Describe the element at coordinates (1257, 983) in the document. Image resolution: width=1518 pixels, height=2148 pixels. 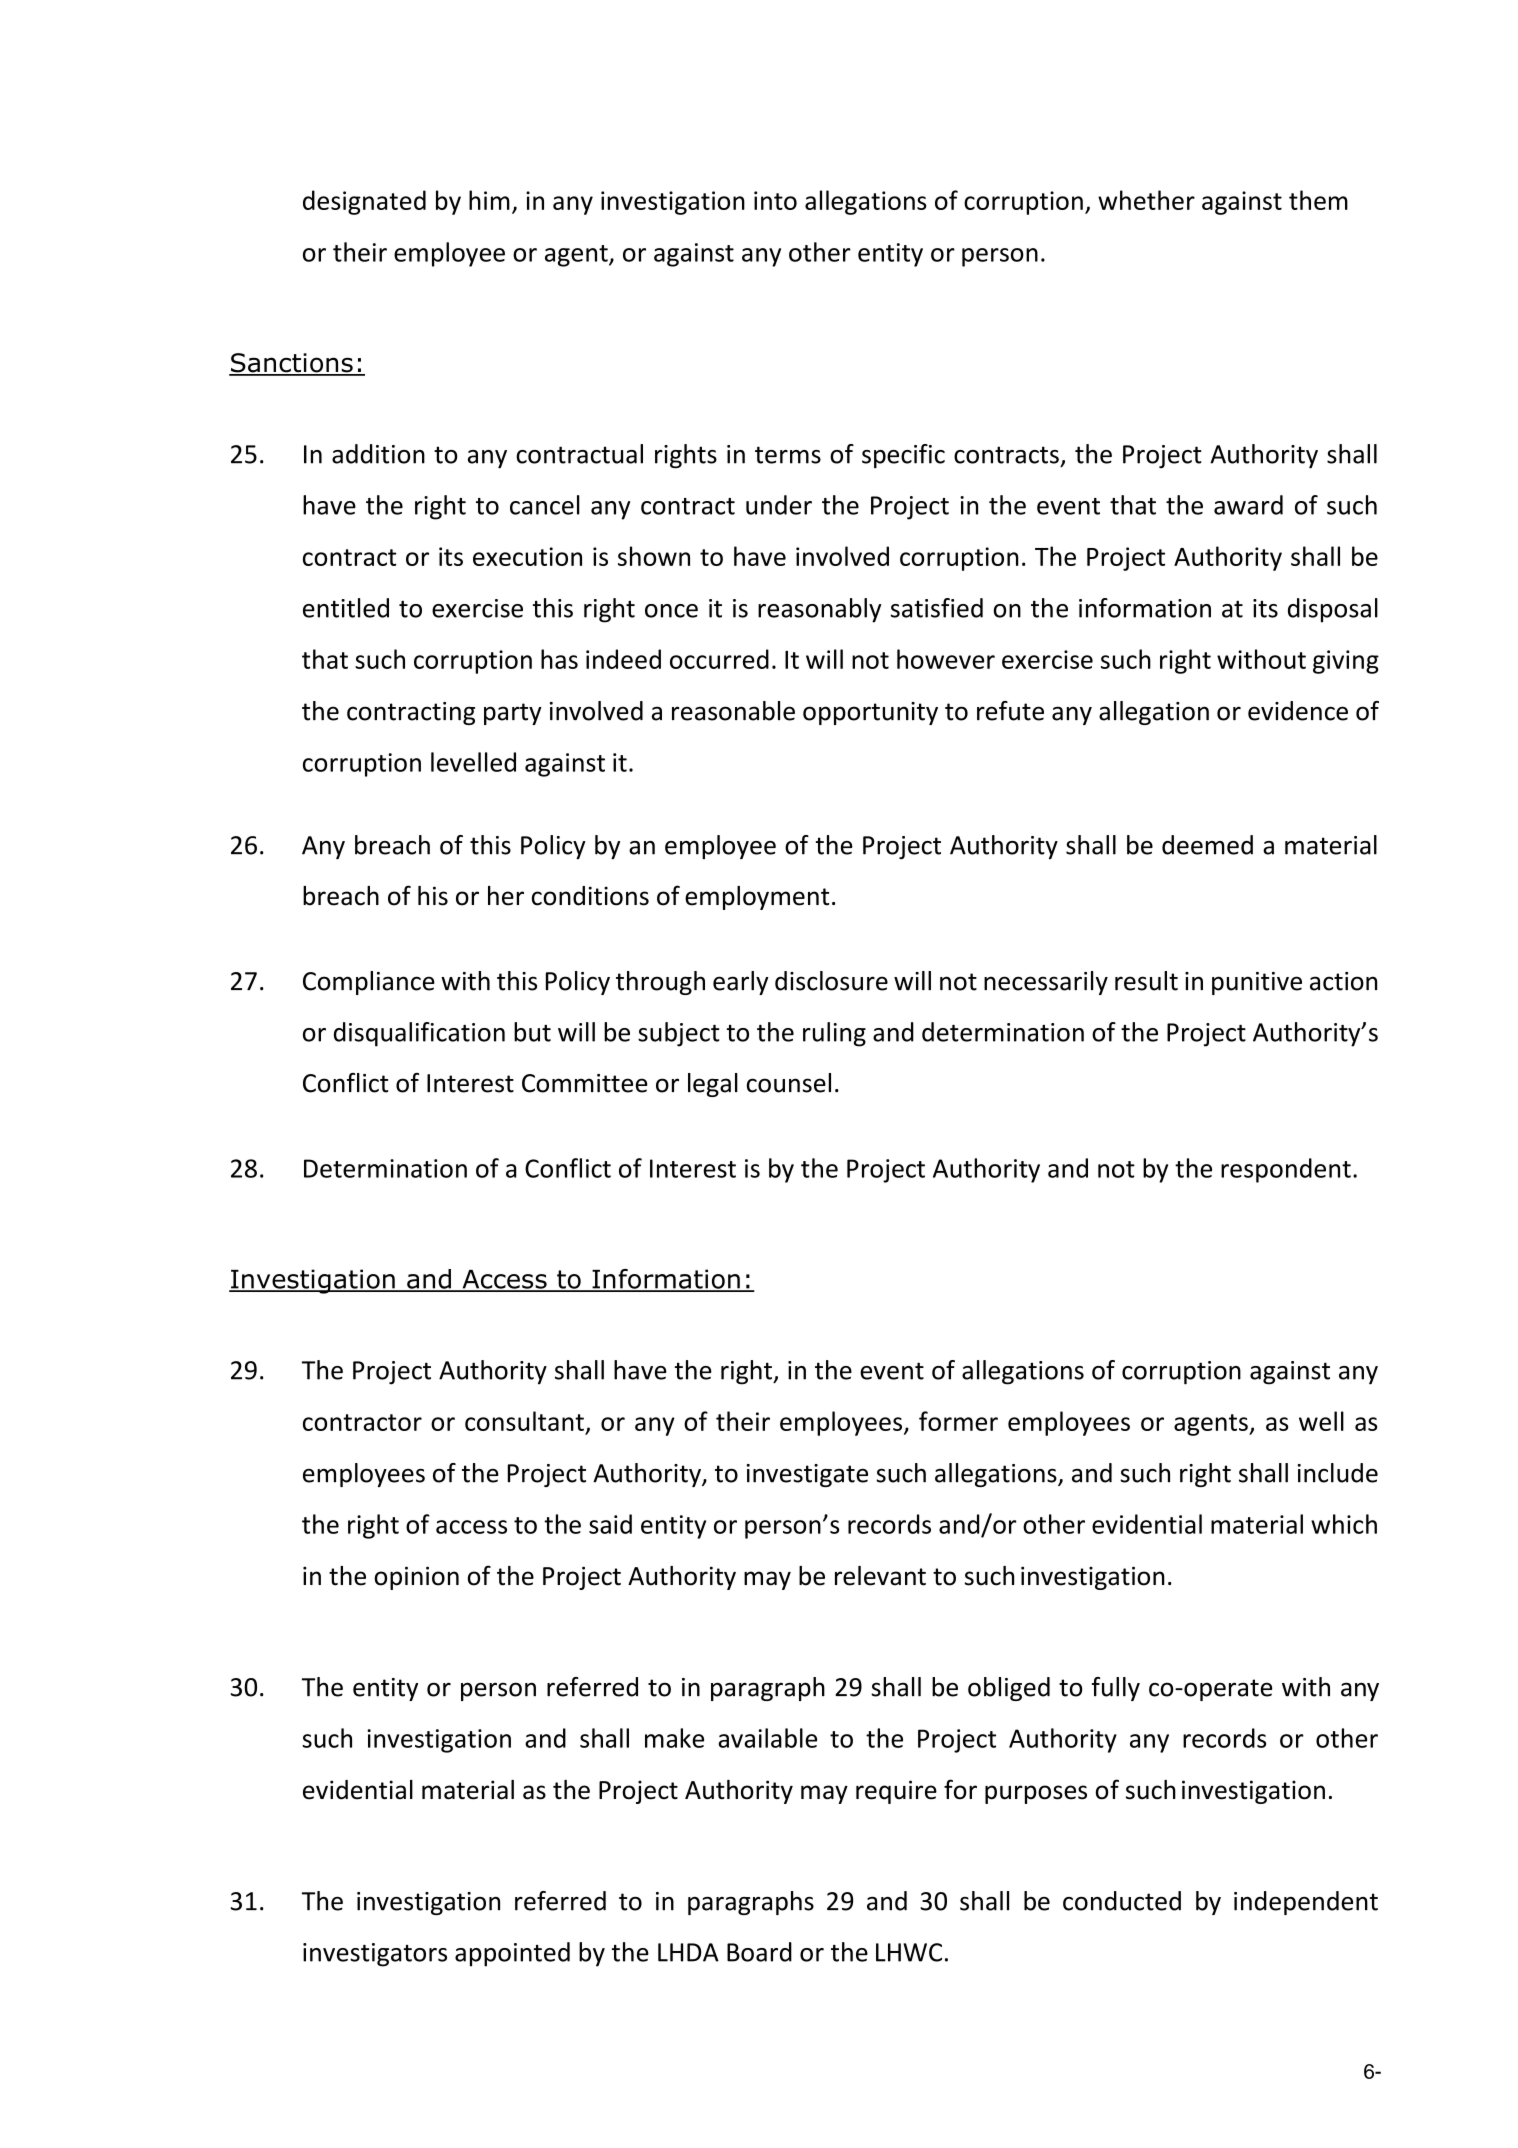
I see `punitive` at that location.
